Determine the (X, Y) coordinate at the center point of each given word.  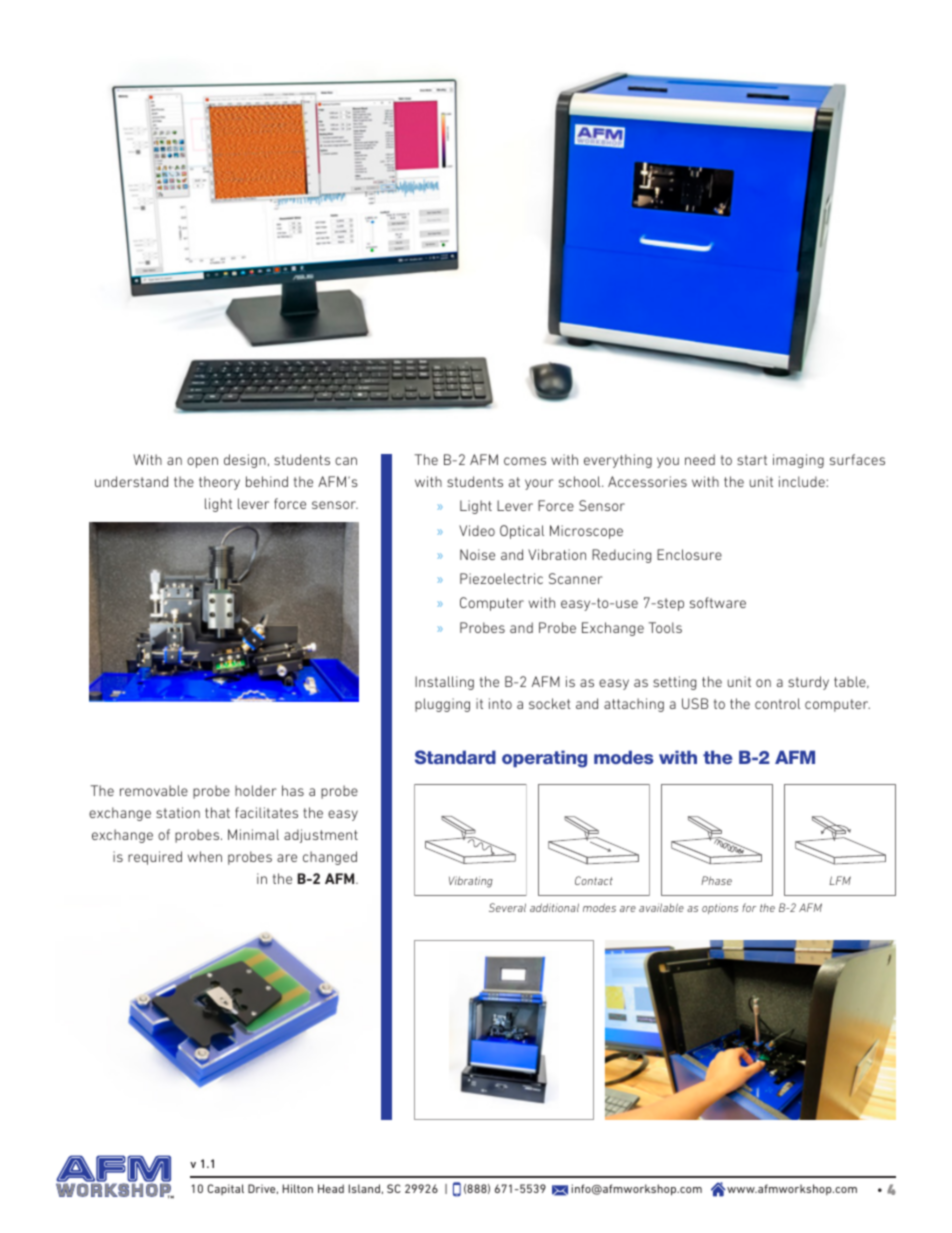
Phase (716, 880)
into (500, 703)
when (205, 856)
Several (507, 907)
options (720, 908)
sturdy (808, 683)
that (217, 812)
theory (219, 483)
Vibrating (471, 882)
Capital (225, 1189)
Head (331, 1188)
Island (364, 1188)
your (539, 484)
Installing (444, 683)
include (803, 481)
